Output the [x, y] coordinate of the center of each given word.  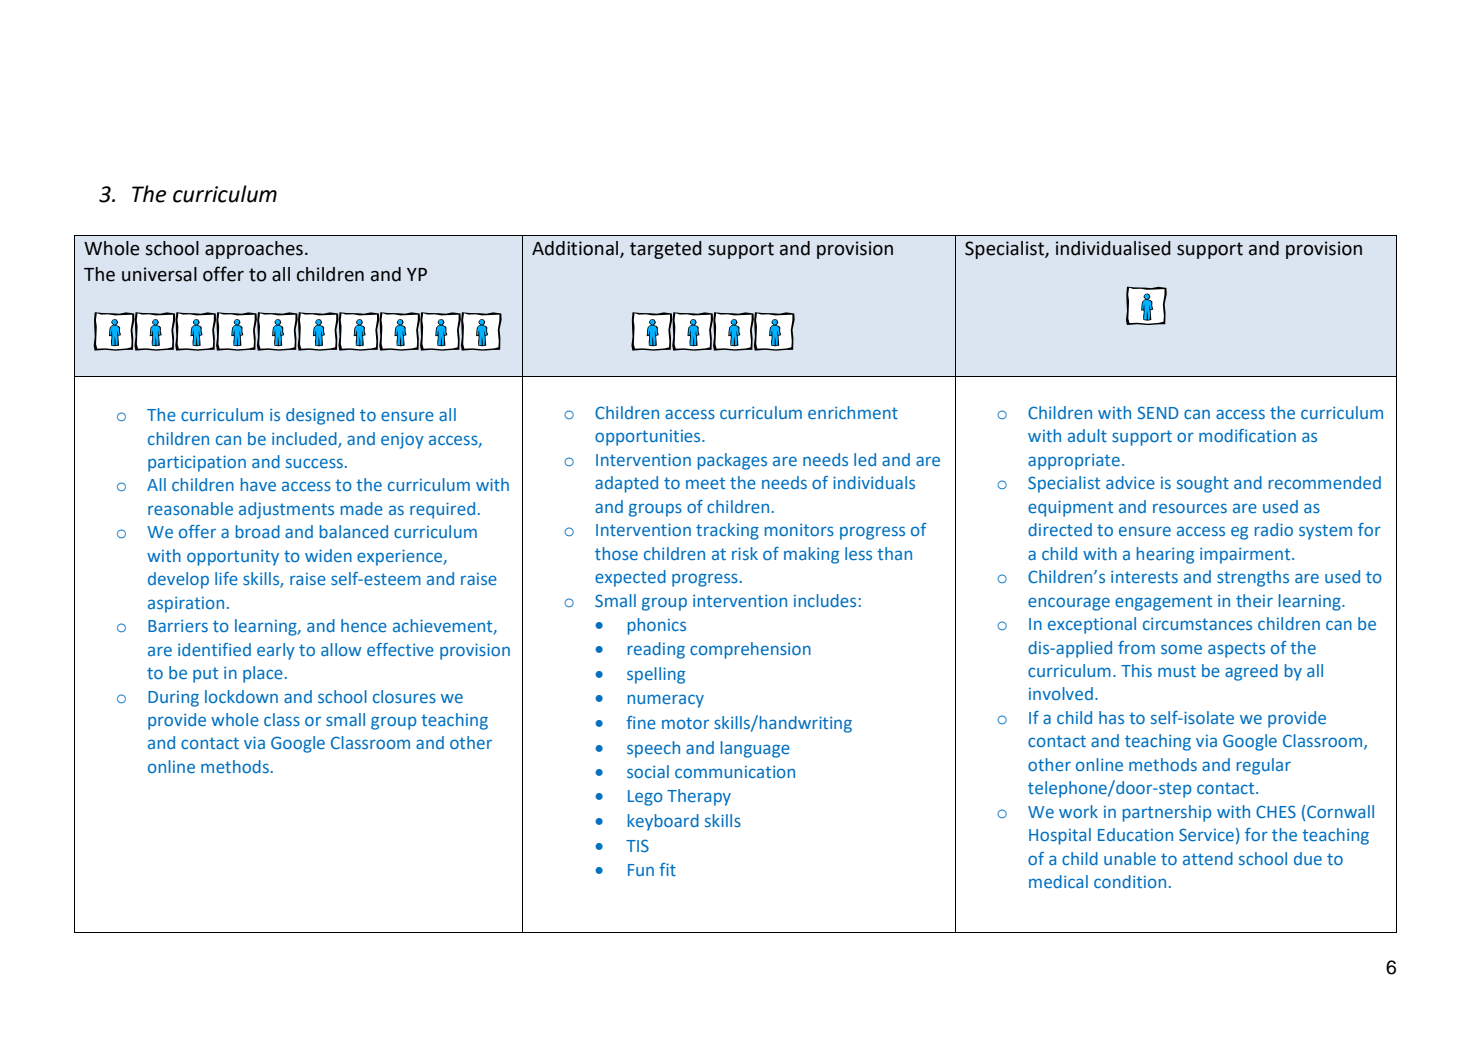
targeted [666, 250]
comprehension [750, 650]
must [1177, 671]
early [276, 651]
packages [732, 461]
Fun [641, 870]
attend [1208, 858]
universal [159, 274]
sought [1203, 484]
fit [667, 869]
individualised [1113, 248]
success [314, 463]
